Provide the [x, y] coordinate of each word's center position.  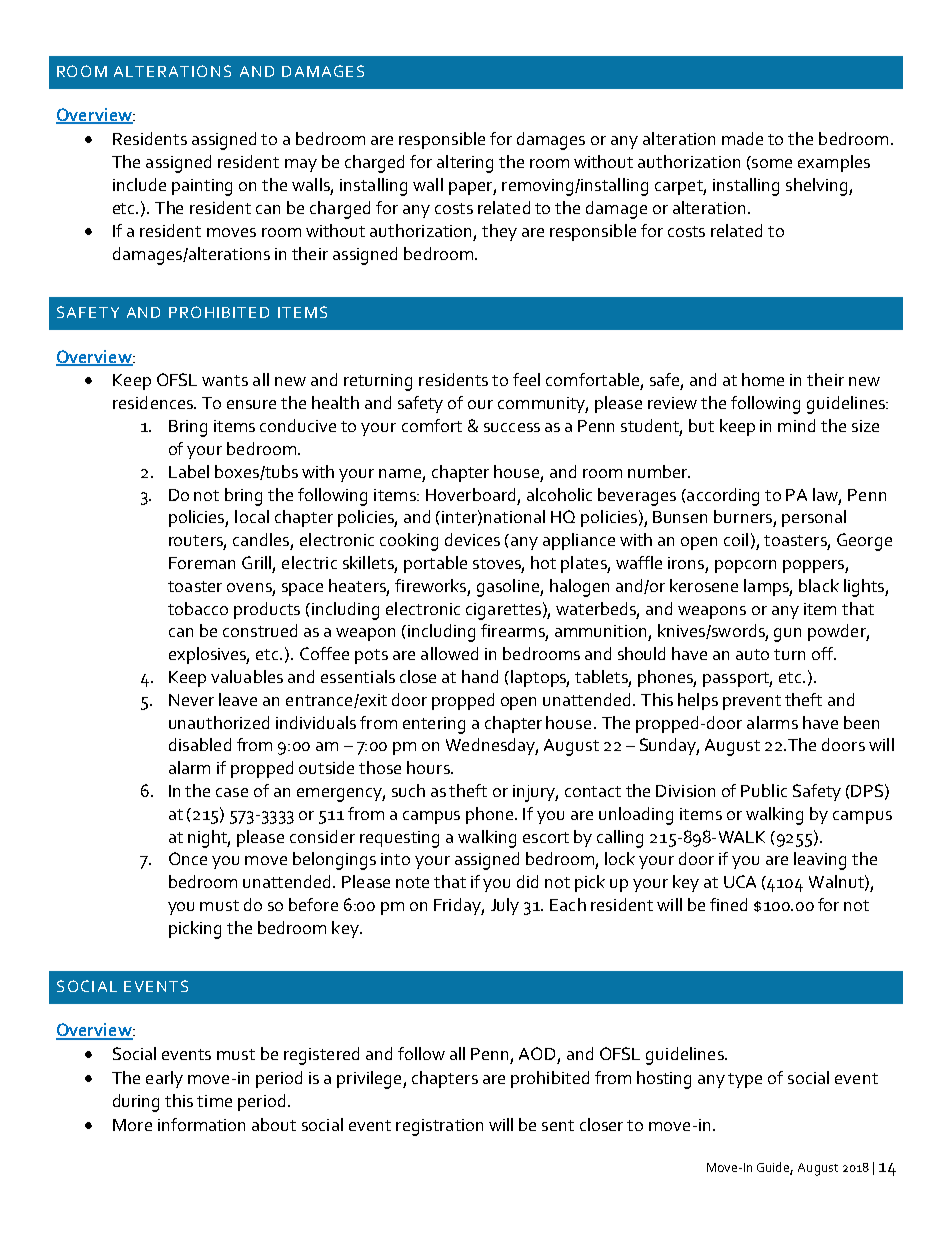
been [861, 722]
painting [202, 187]
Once [188, 858]
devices [472, 539]
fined [728, 904]
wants [225, 380]
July [505, 906]
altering [465, 164]
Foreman [202, 563]
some [772, 163]
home [763, 379]
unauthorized [219, 722]
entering [434, 725]
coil [736, 539]
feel [526, 379]
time [214, 1101]
